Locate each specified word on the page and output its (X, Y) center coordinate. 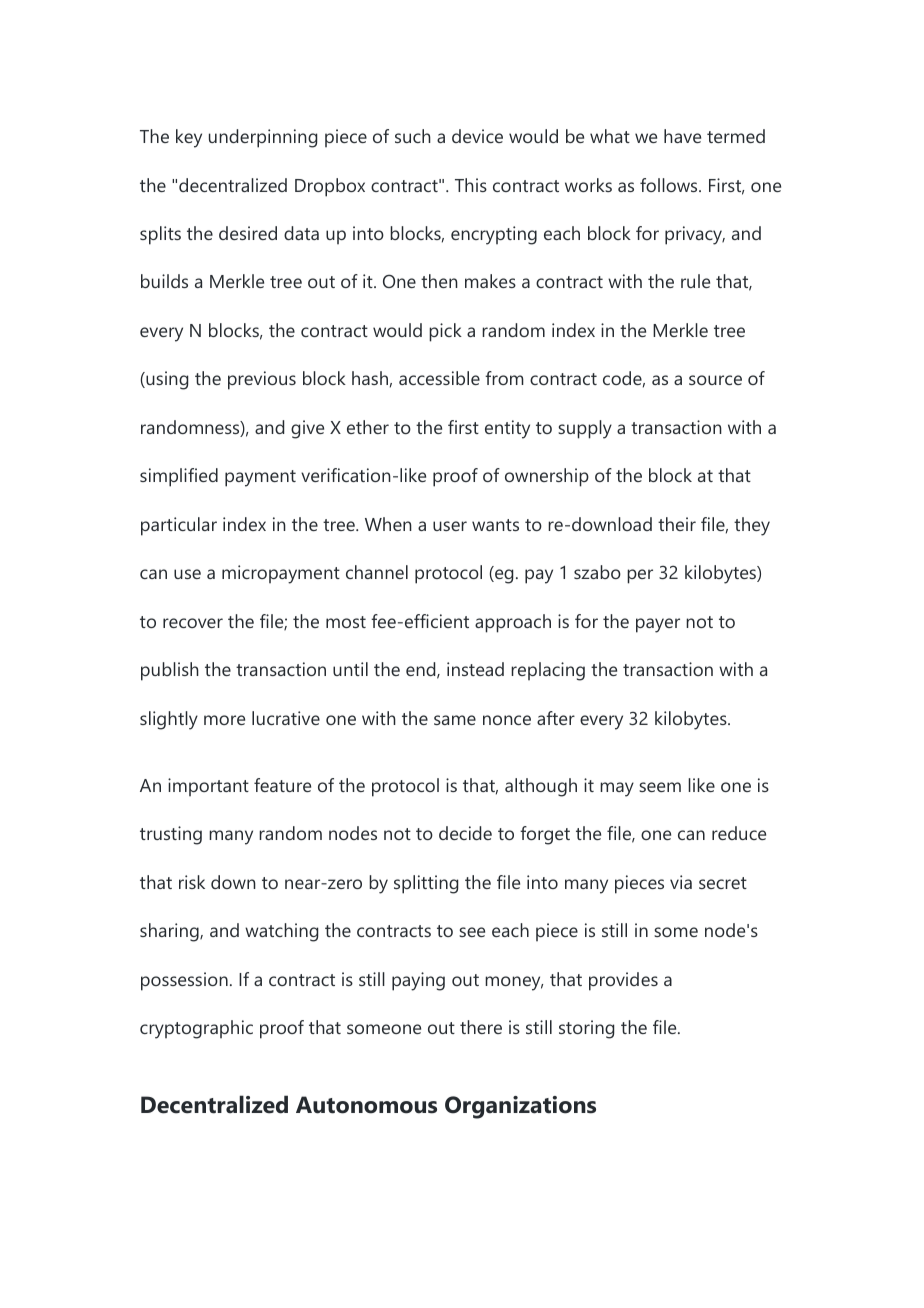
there (481, 1027)
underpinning (263, 138)
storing (586, 1029)
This (471, 185)
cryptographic (196, 1029)
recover (193, 623)
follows (670, 185)
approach (513, 623)
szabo (597, 572)
